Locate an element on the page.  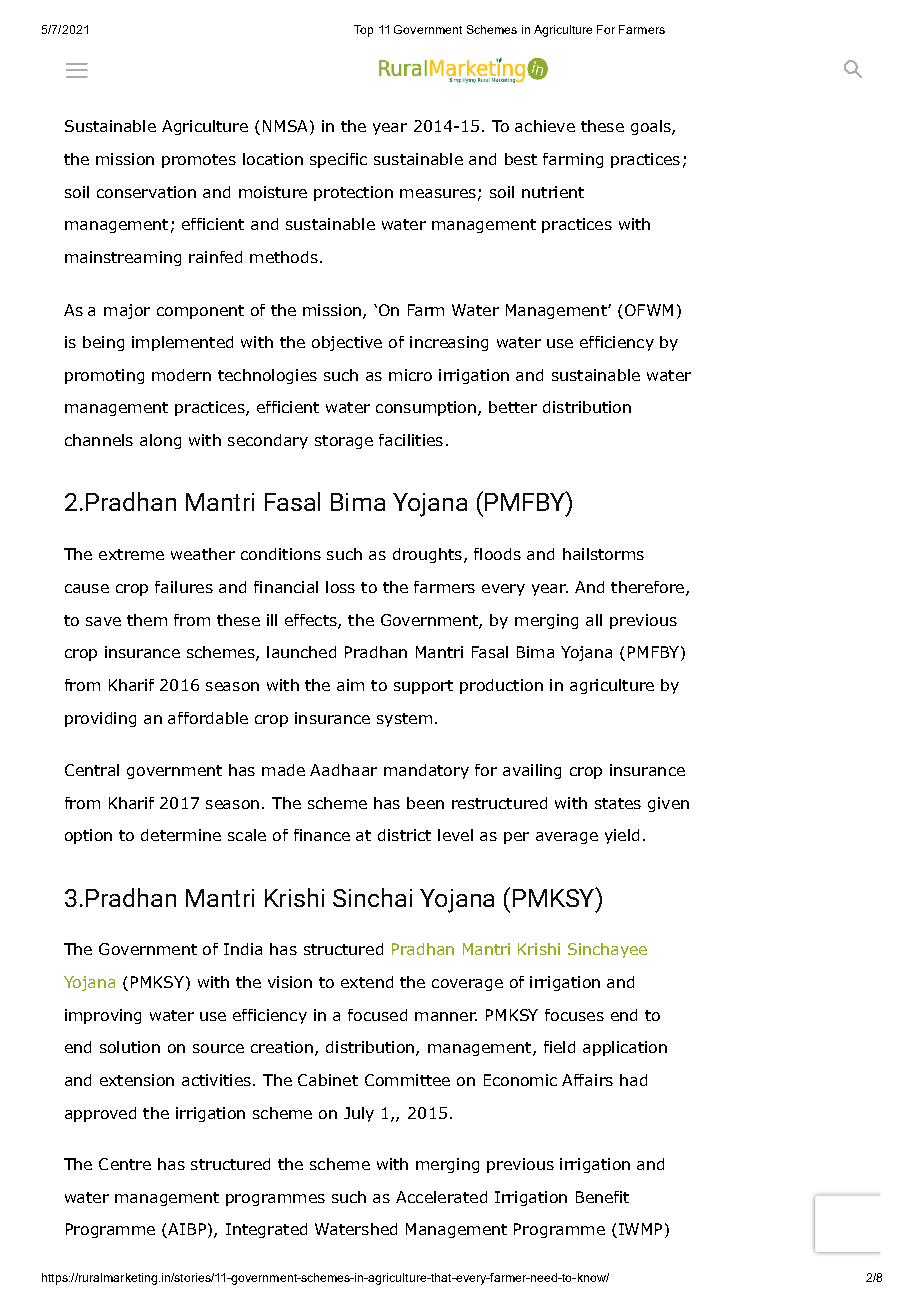
implemented is located at coordinates (182, 343).
